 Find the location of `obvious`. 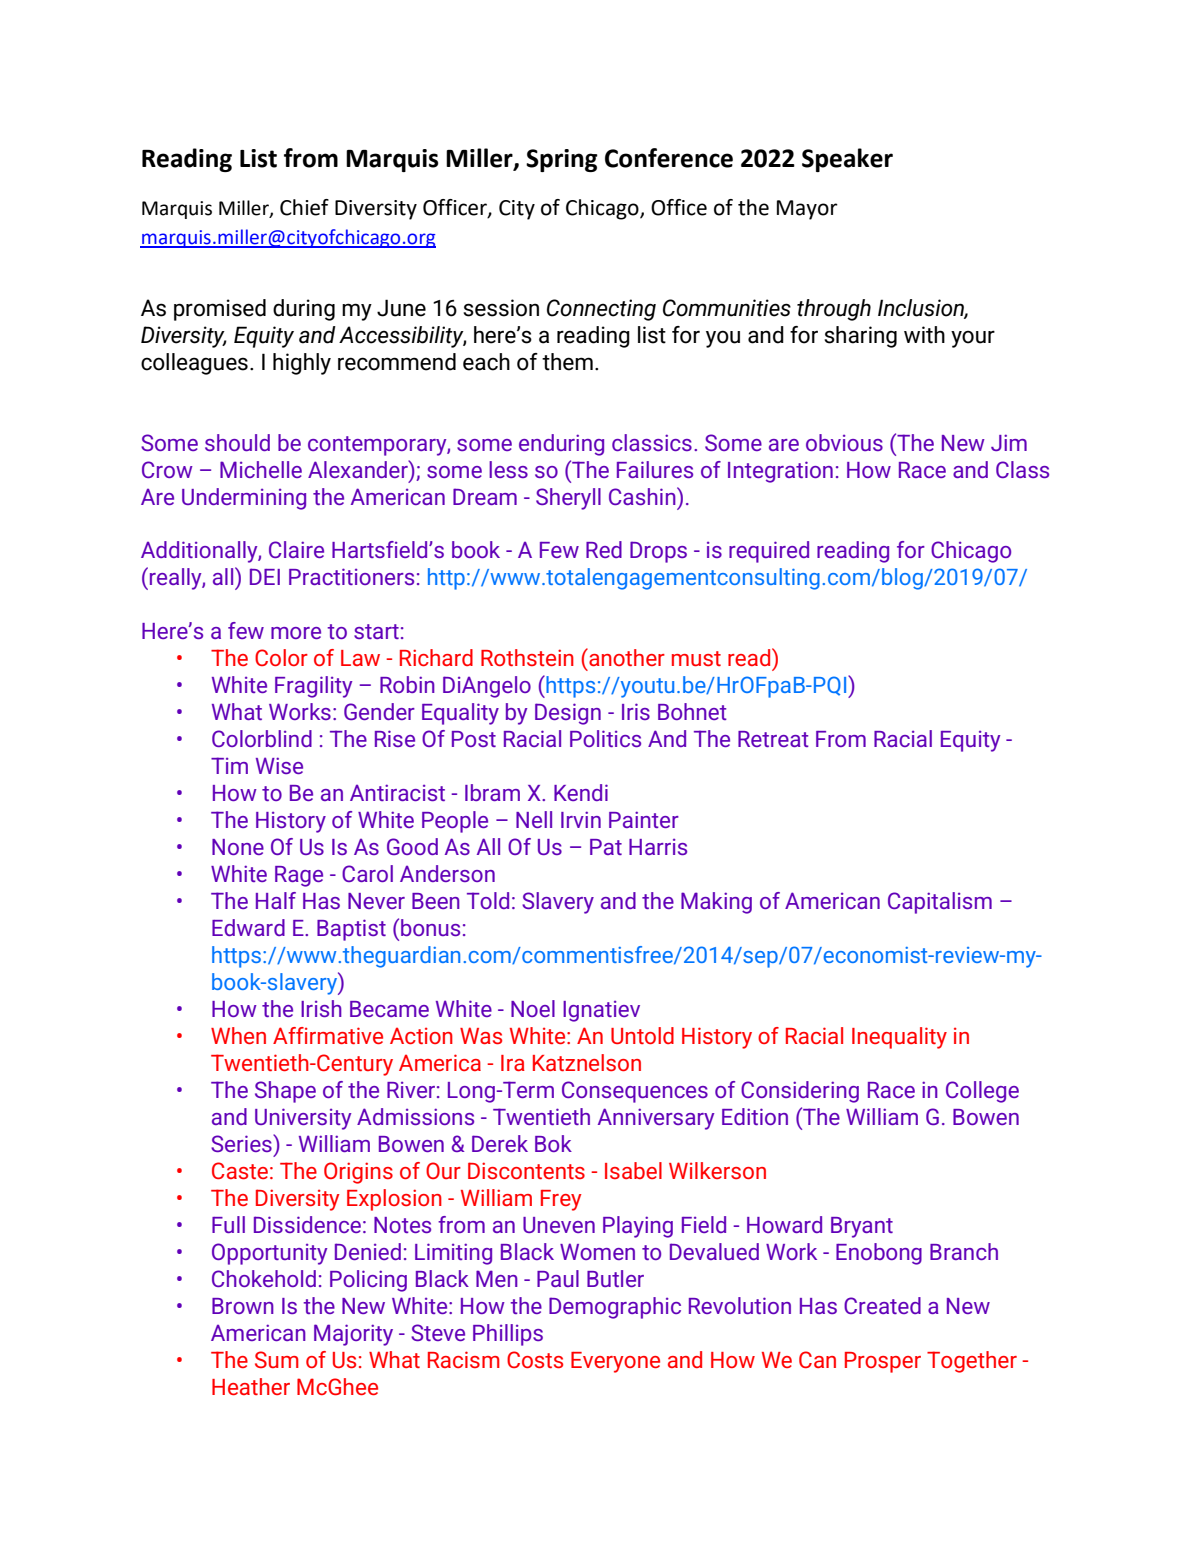

obvious is located at coordinates (844, 442).
